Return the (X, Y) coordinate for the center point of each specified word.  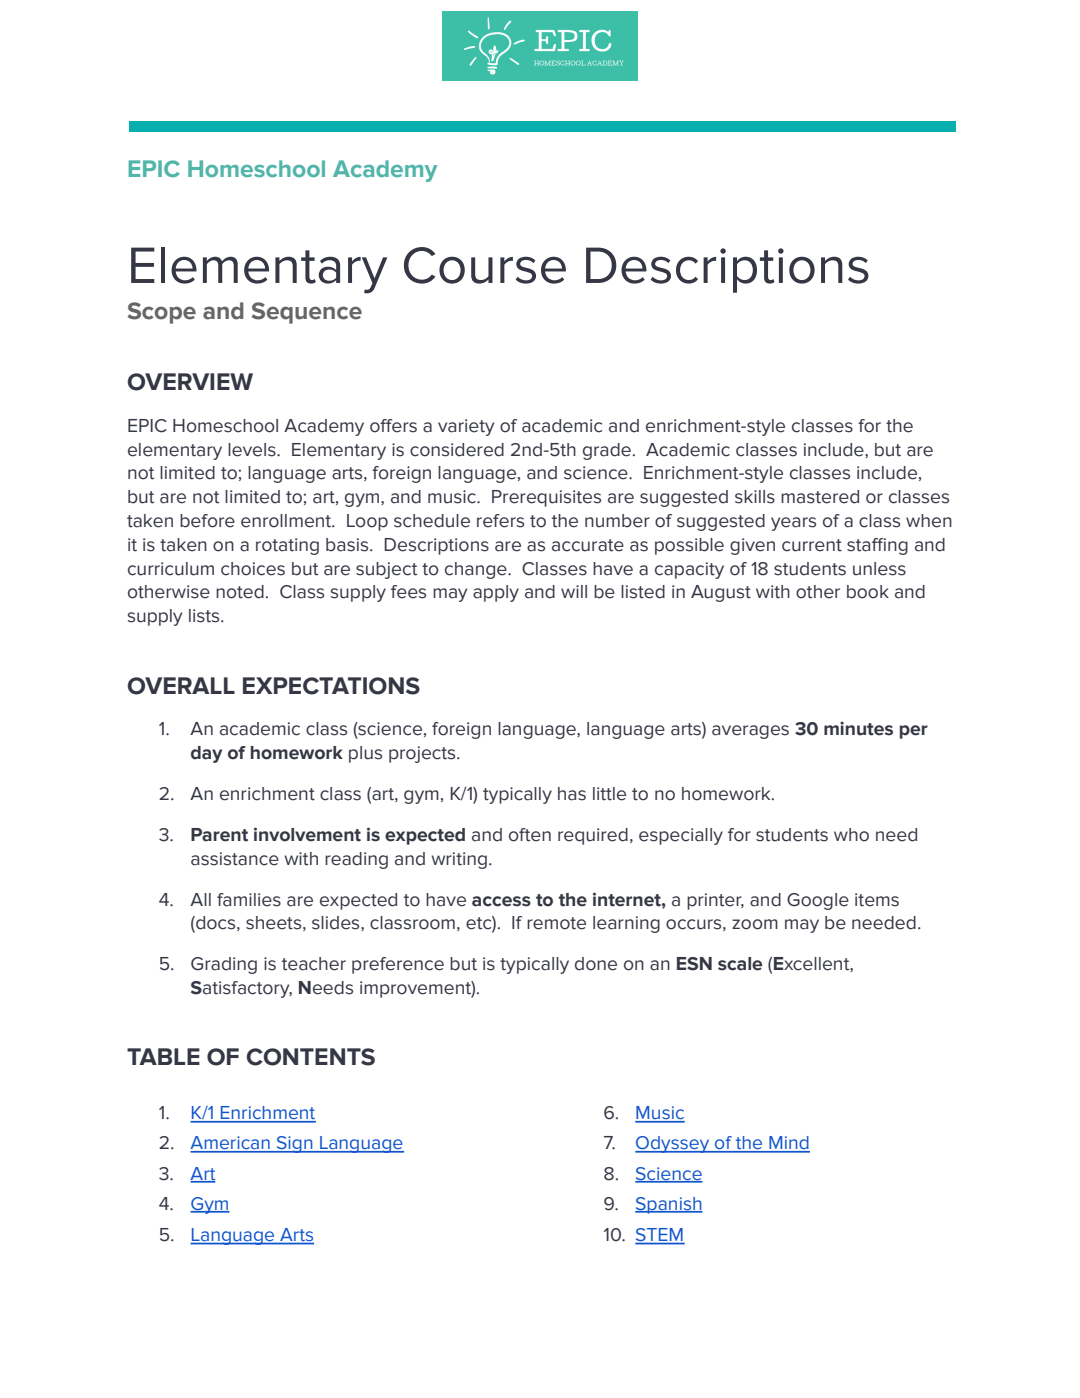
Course (485, 265)
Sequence (306, 313)
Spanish (669, 1205)
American (231, 1144)
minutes (858, 728)
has (572, 794)
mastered (820, 497)
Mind (788, 1144)
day (206, 754)
